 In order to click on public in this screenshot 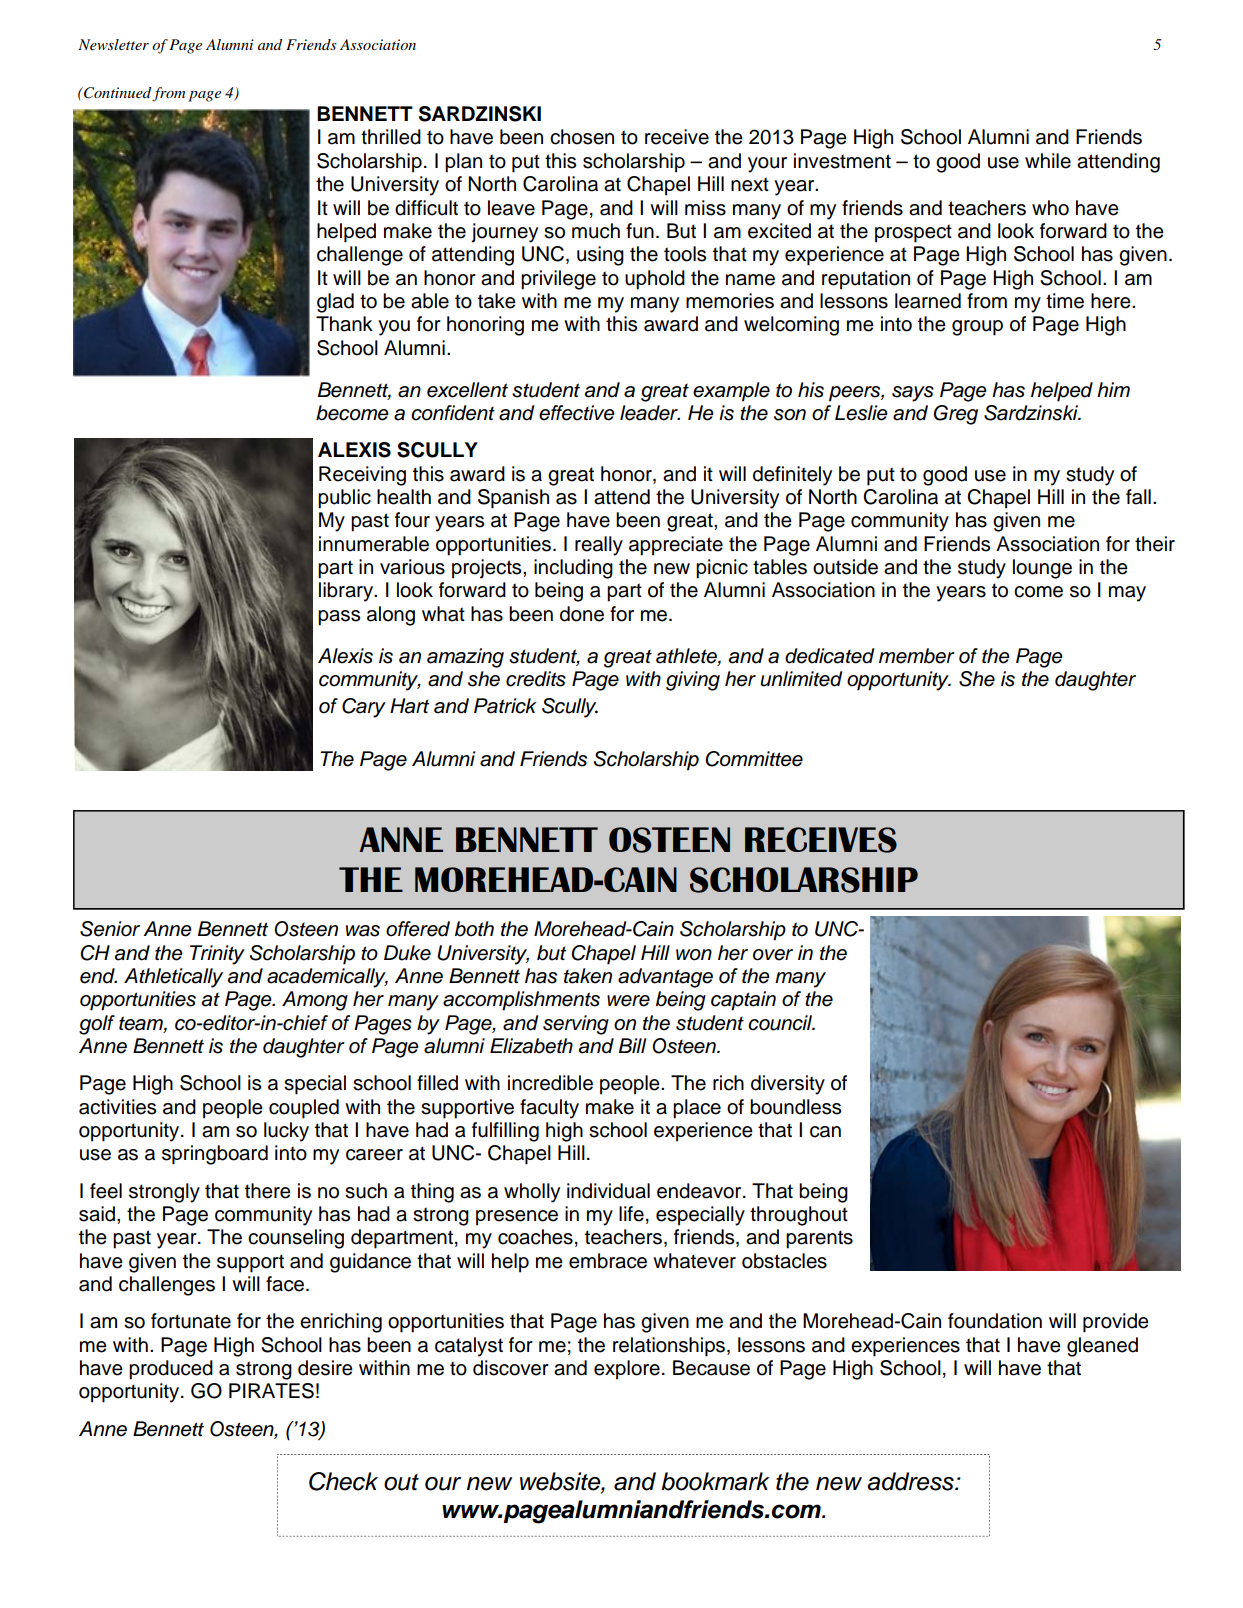, I will do `click(344, 499)`.
